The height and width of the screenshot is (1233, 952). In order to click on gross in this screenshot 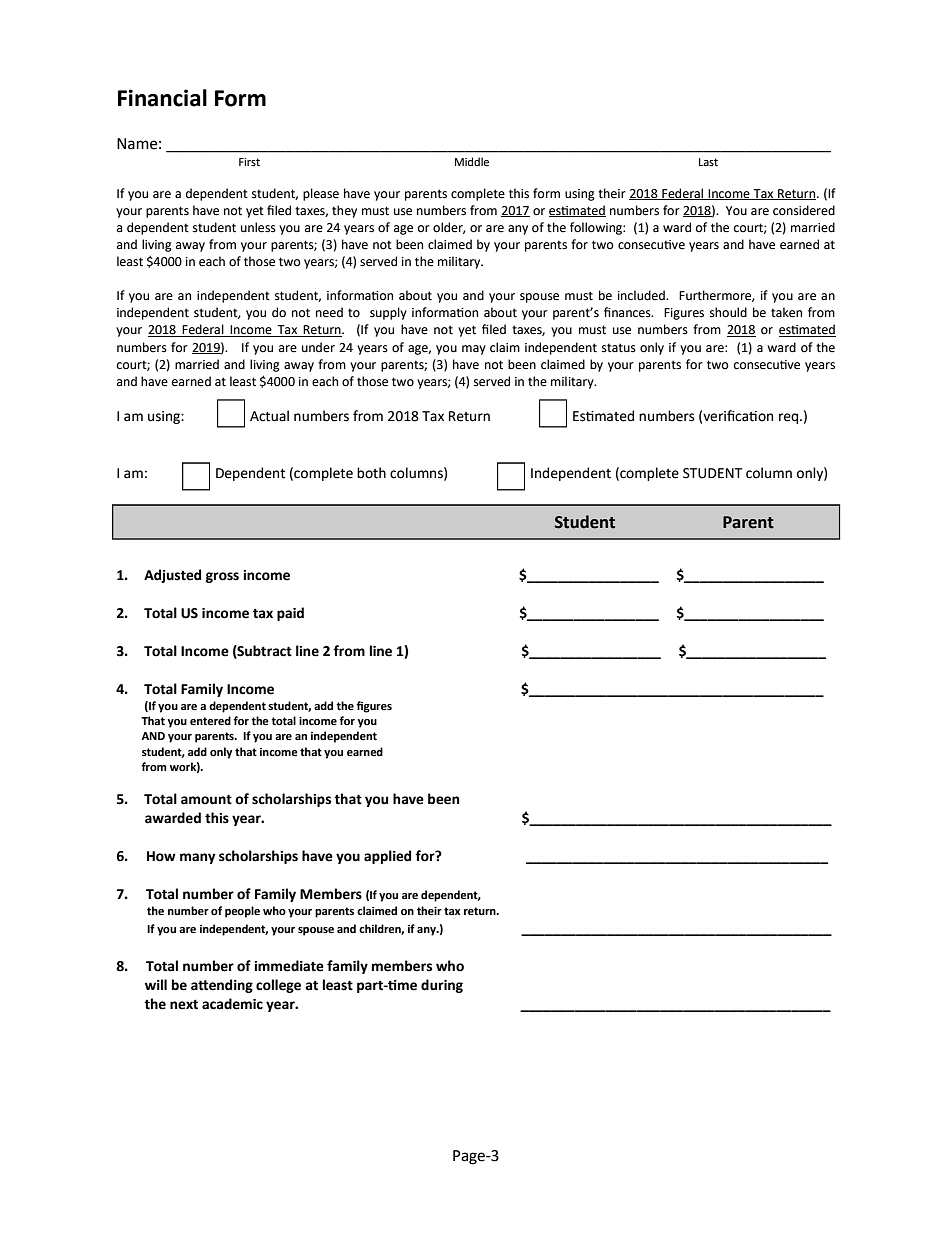, I will do `click(222, 577)`.
